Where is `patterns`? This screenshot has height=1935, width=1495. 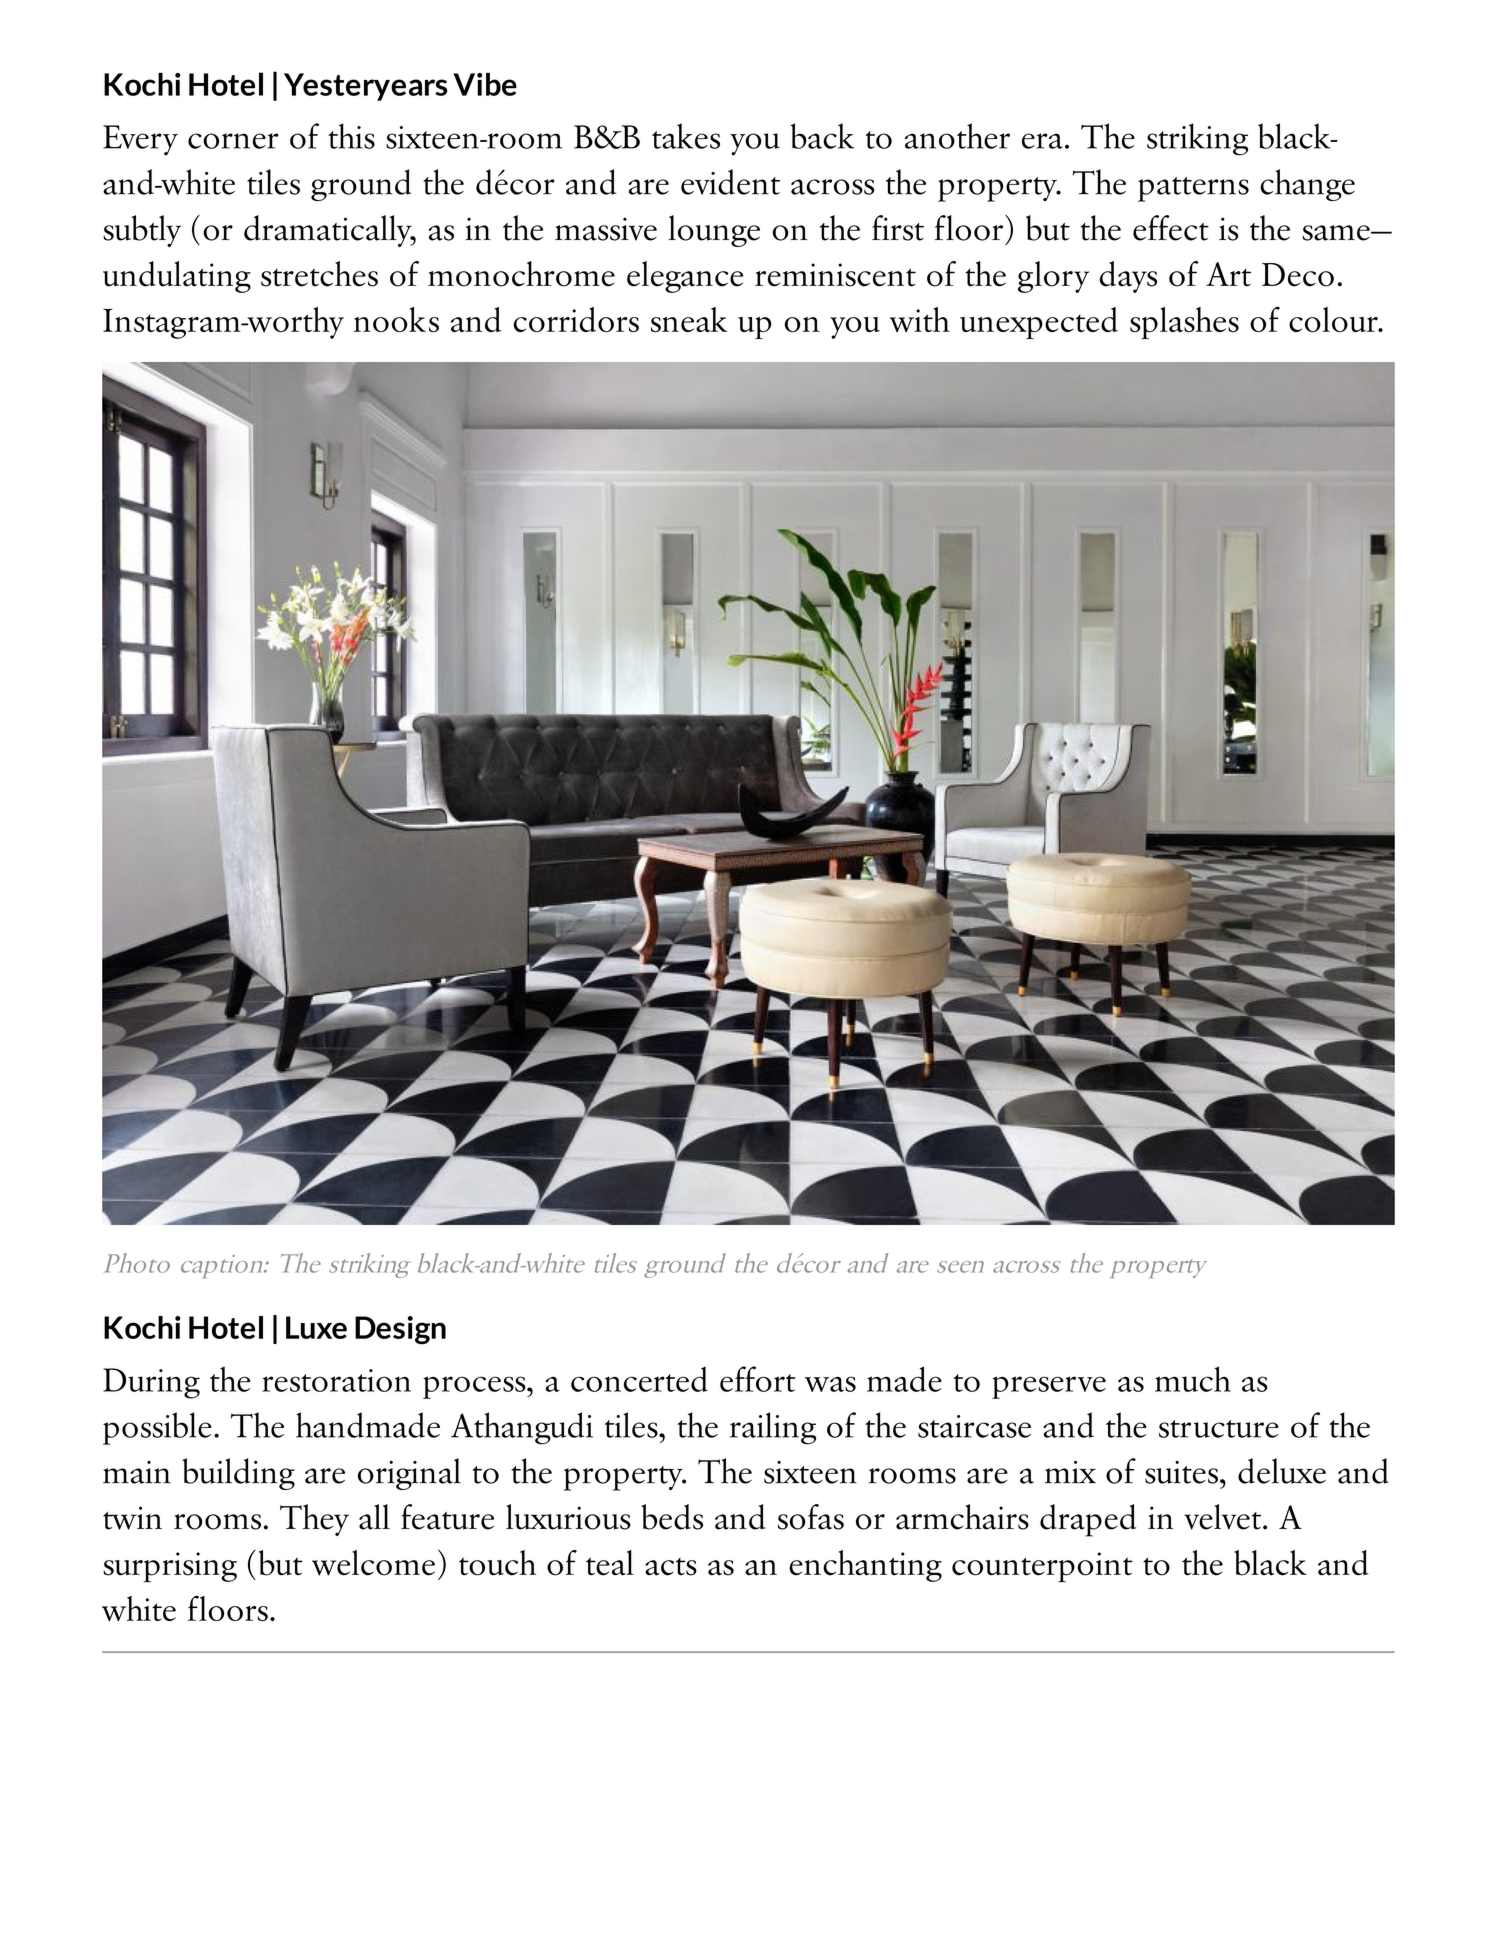
patterns is located at coordinates (1193, 189).
